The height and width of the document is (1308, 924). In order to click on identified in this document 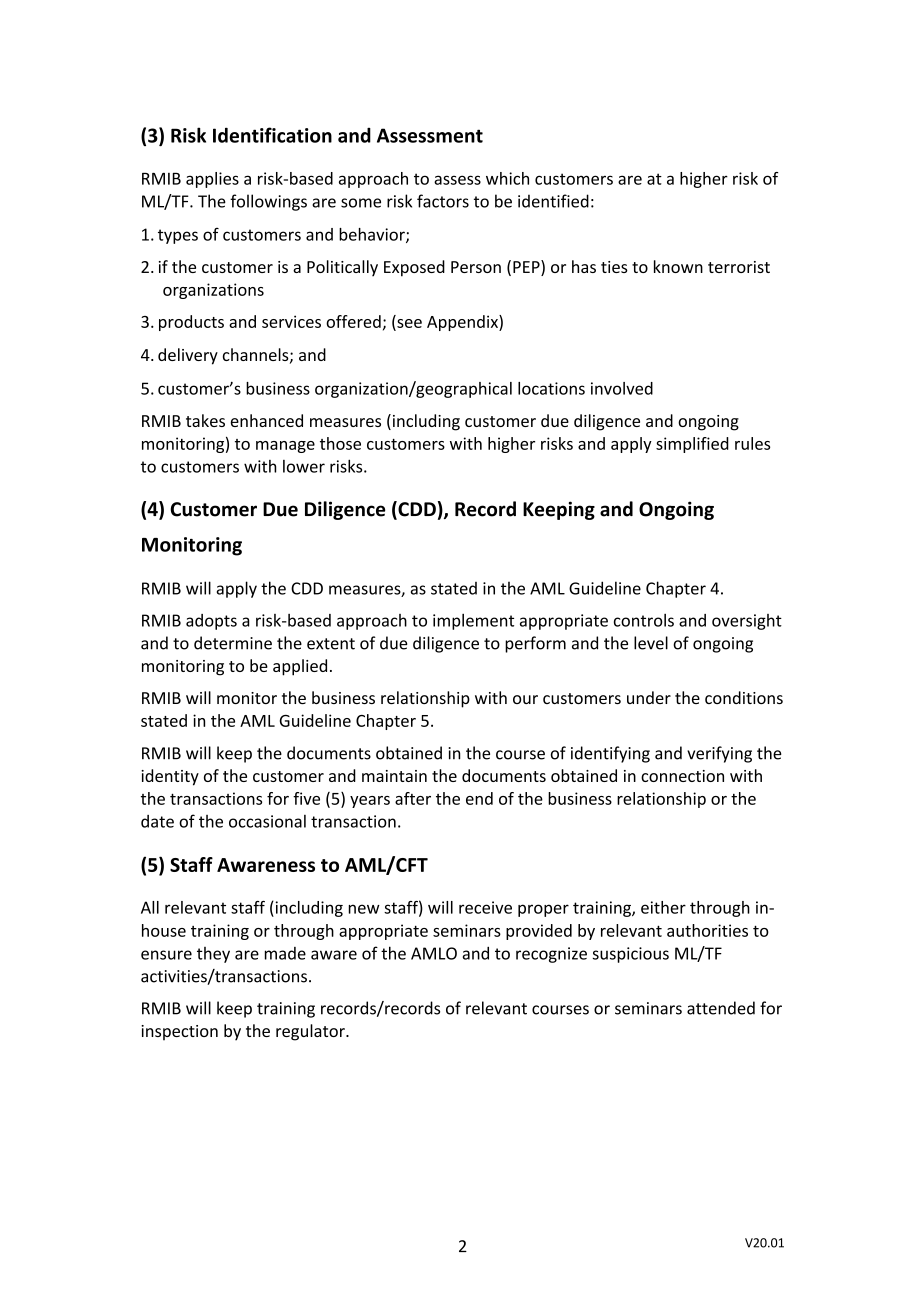, I will do `click(553, 201)`.
